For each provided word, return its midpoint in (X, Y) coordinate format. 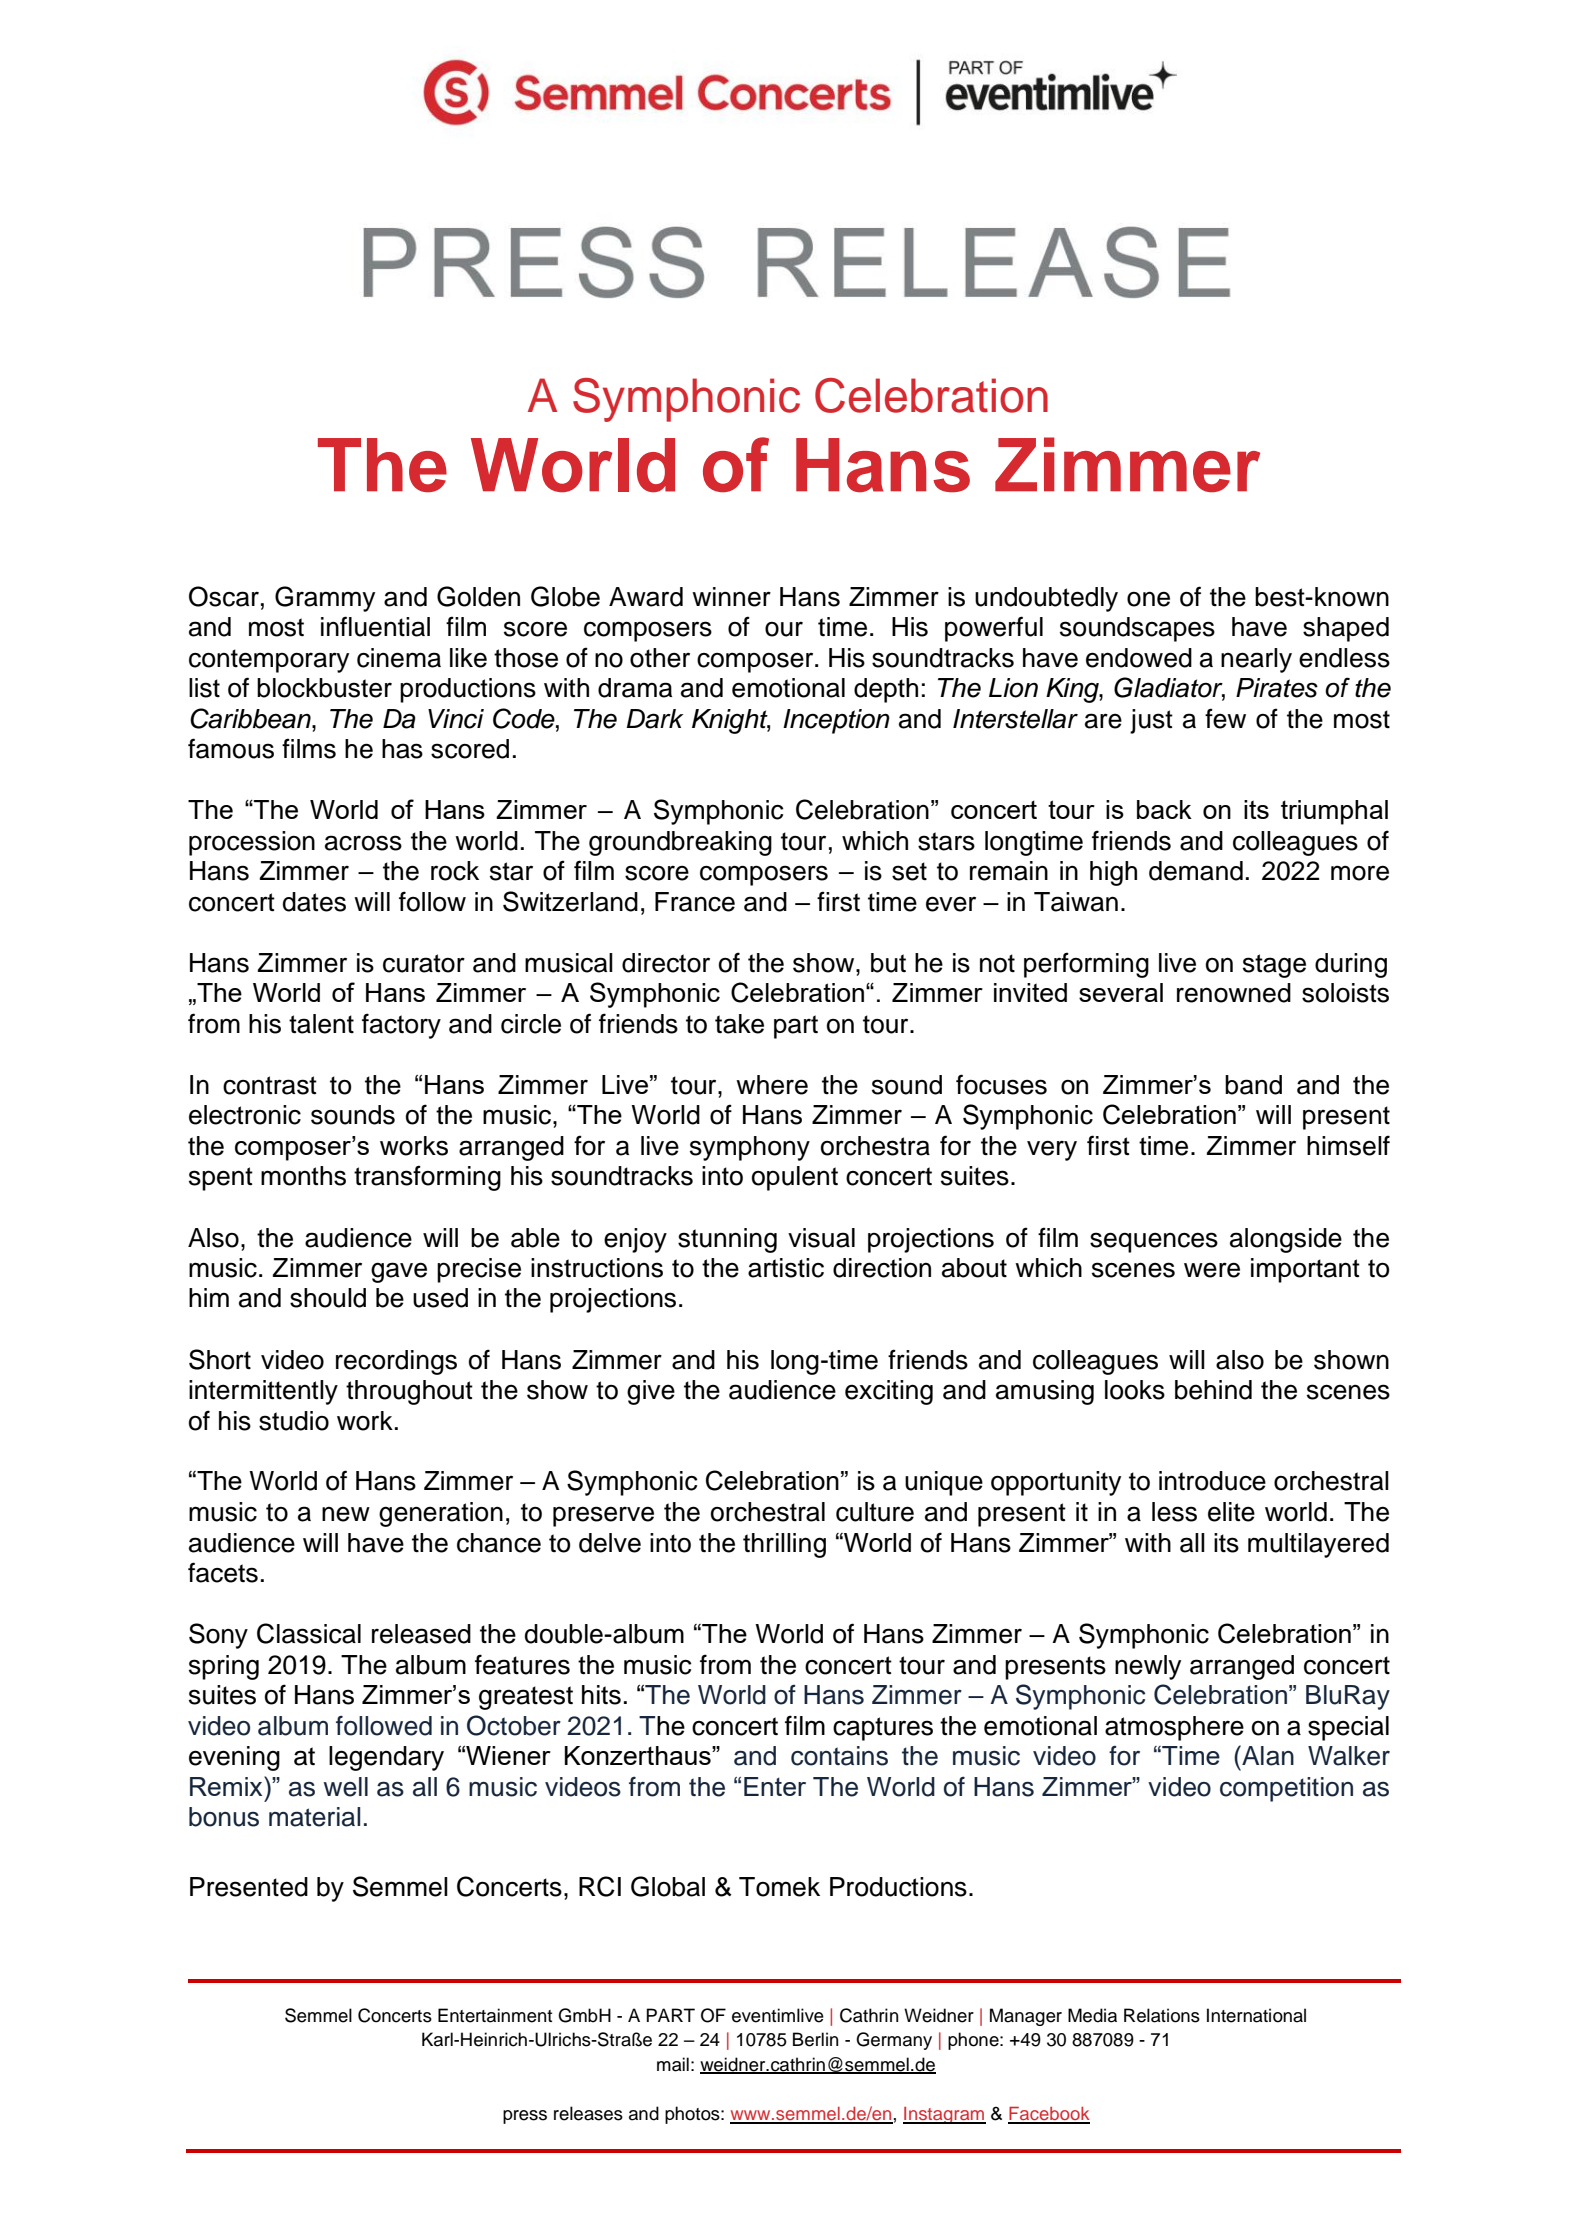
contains (839, 1756)
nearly (1256, 660)
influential (375, 626)
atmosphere (1174, 1728)
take (739, 1024)
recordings (396, 1362)
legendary (386, 1758)
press (525, 2117)
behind (1213, 1390)
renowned (1234, 993)
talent (321, 1024)
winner (731, 597)
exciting (889, 1392)
